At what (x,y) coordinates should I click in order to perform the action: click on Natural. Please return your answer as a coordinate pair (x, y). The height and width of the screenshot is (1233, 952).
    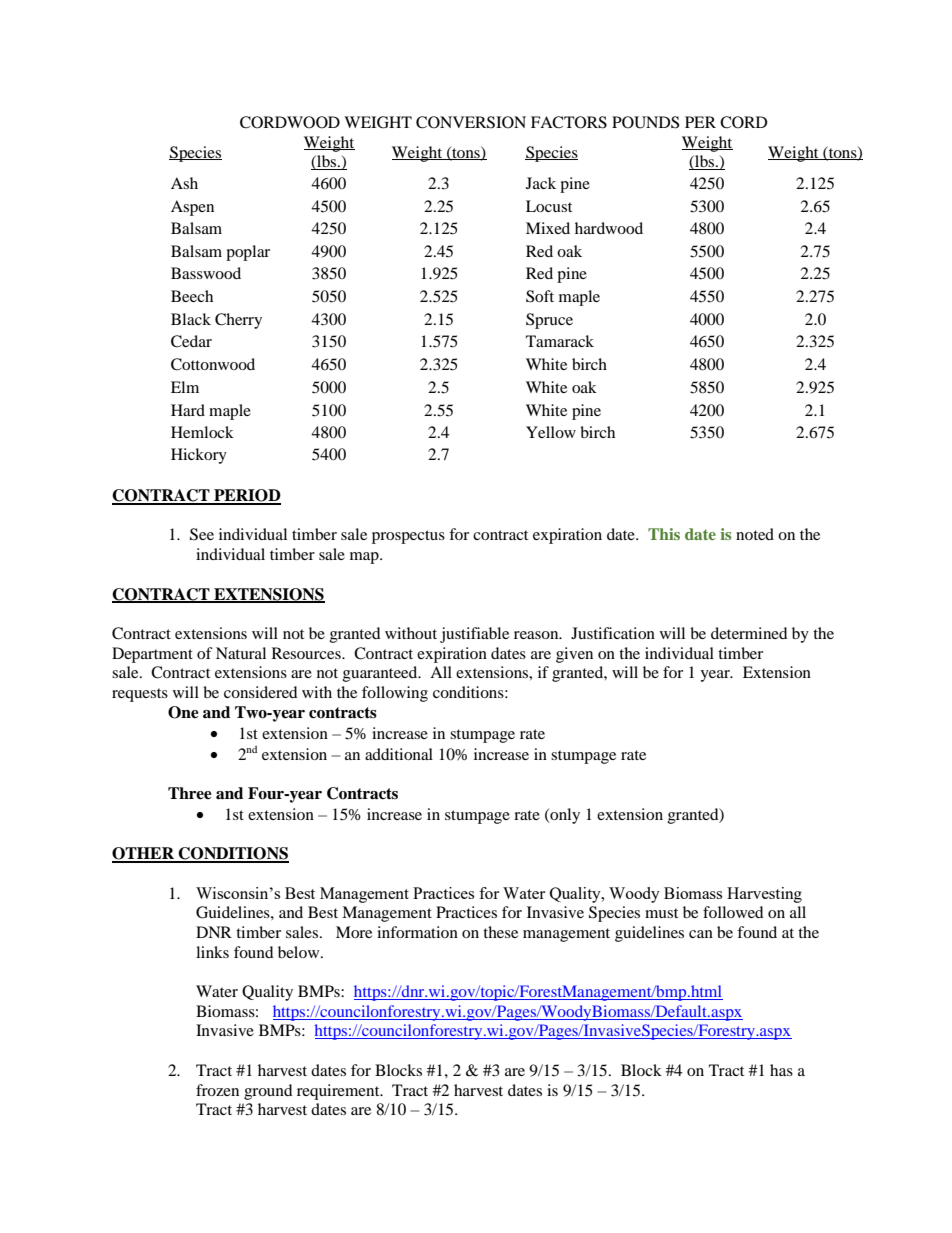
    Looking at the image, I should click on (241, 653).
